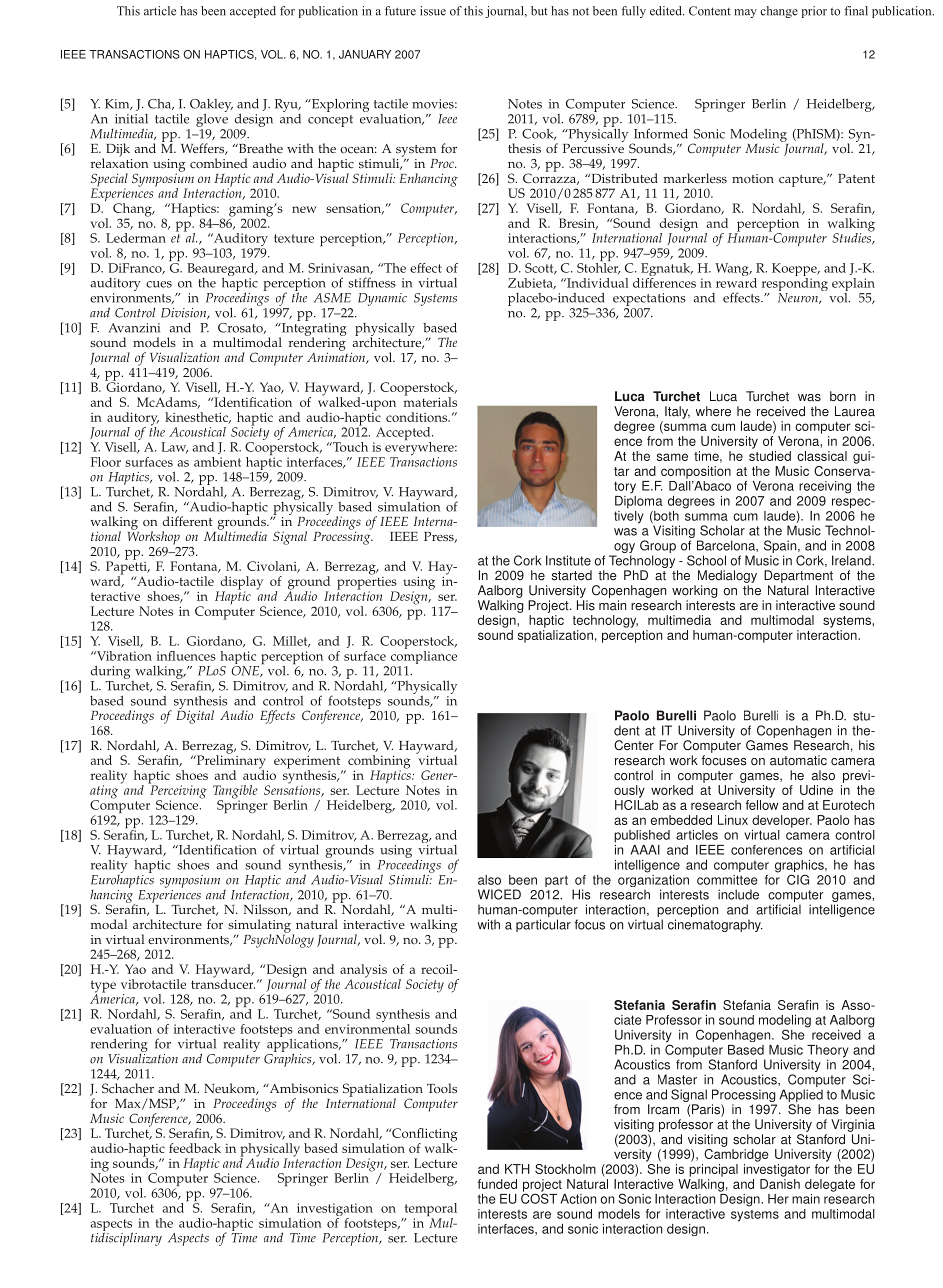 The width and height of the screenshot is (943, 1288). Describe the element at coordinates (777, 1170) in the screenshot. I see `investigator` at that location.
